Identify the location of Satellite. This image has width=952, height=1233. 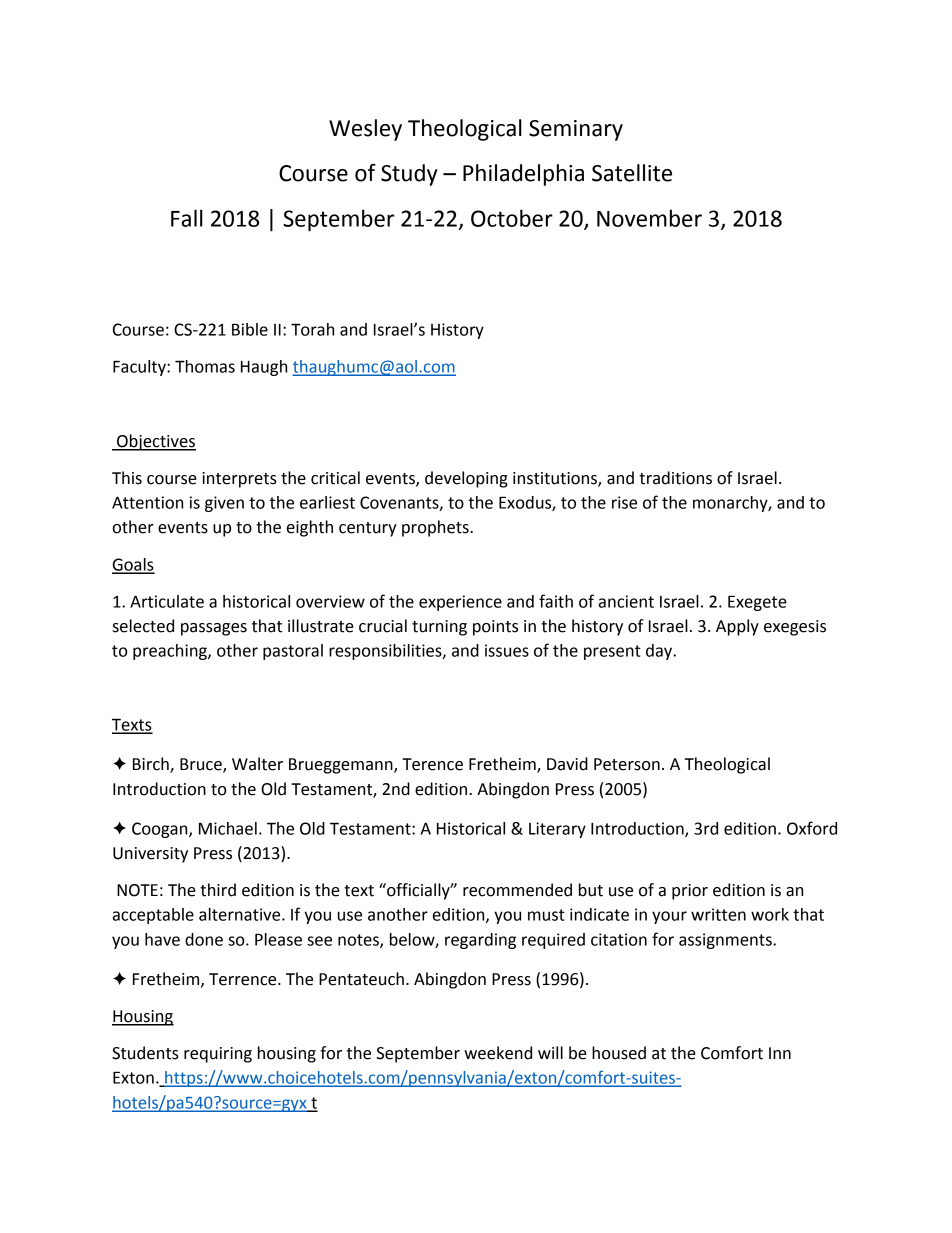
(632, 173).
